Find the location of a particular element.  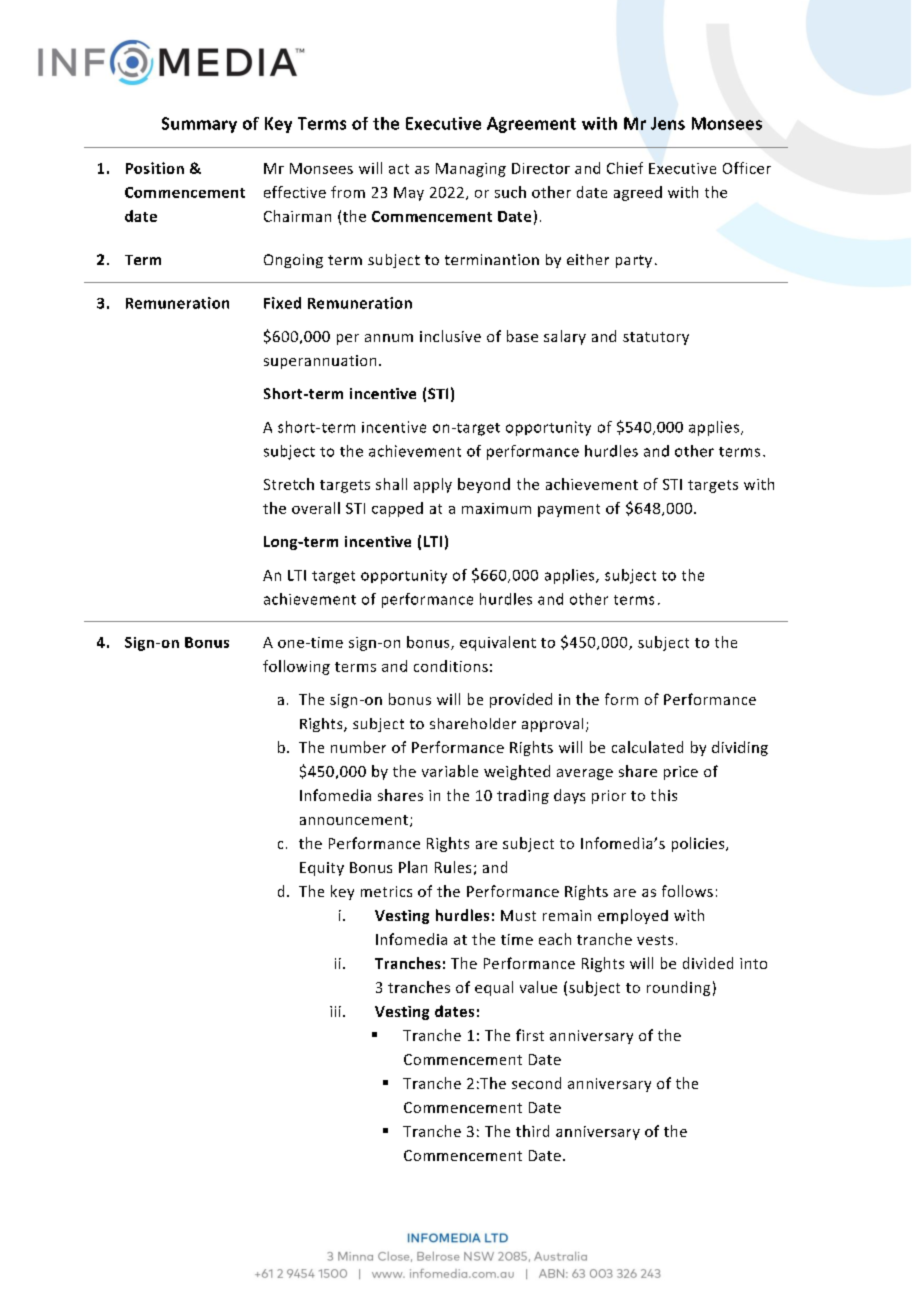

following is located at coordinates (296, 667).
